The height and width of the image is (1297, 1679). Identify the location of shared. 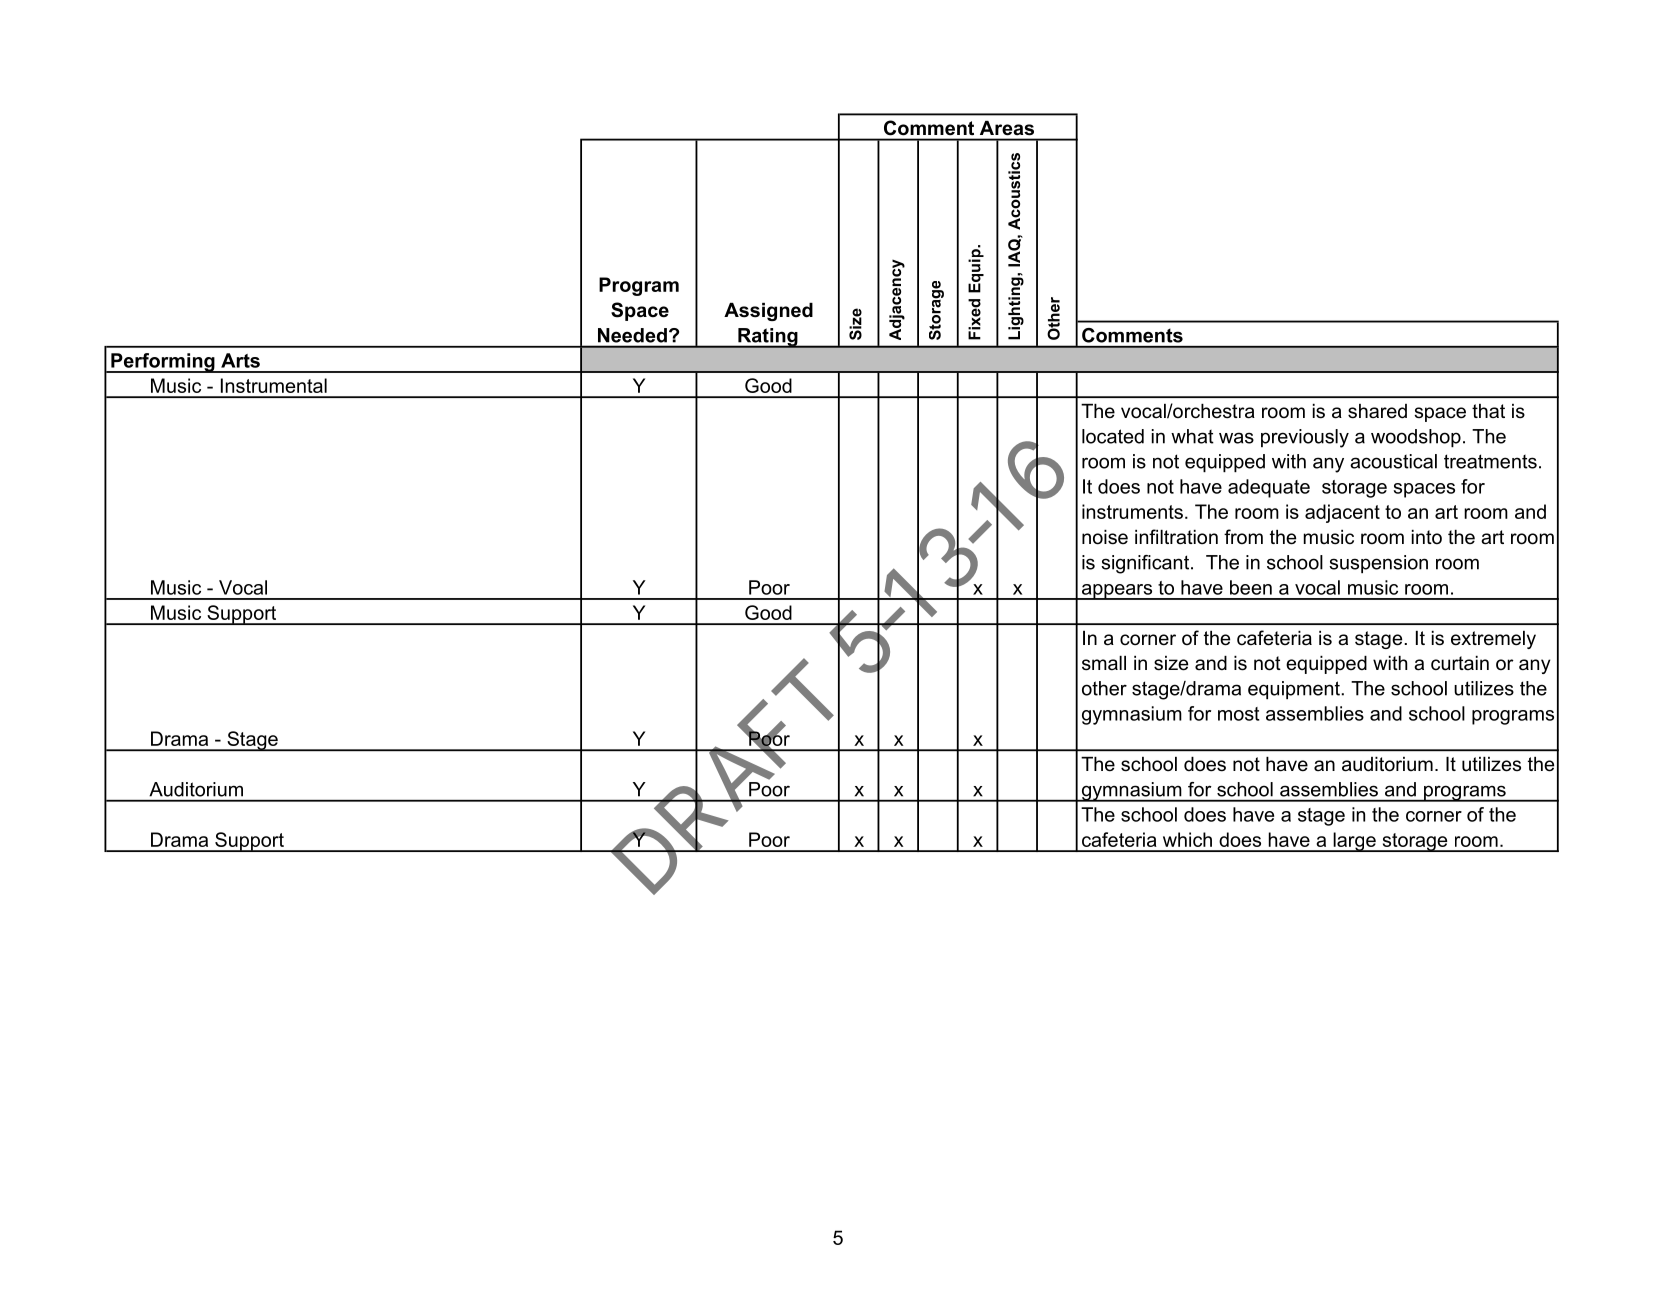
(1377, 411).
